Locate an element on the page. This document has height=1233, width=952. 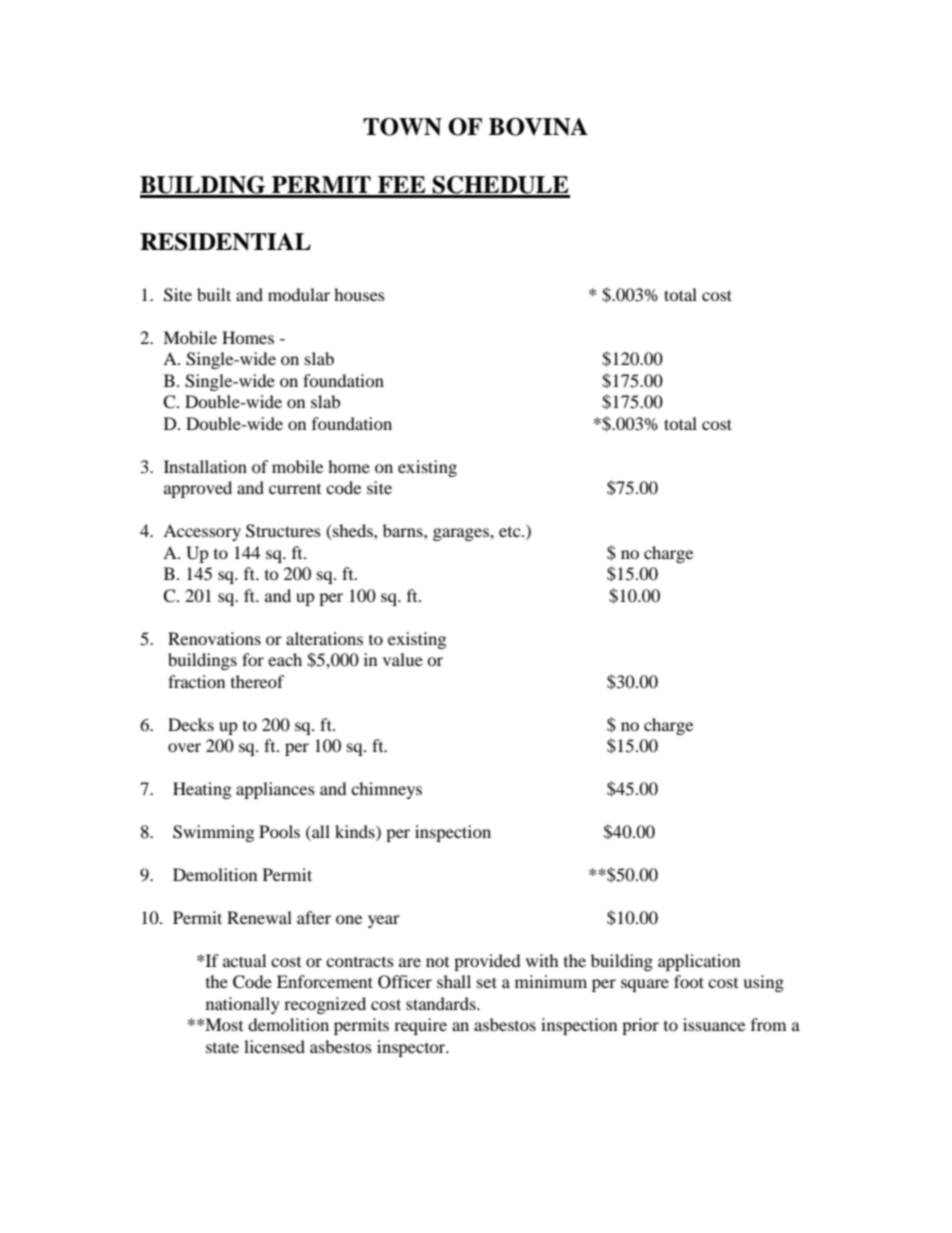
nationally is located at coordinates (243, 1005).
